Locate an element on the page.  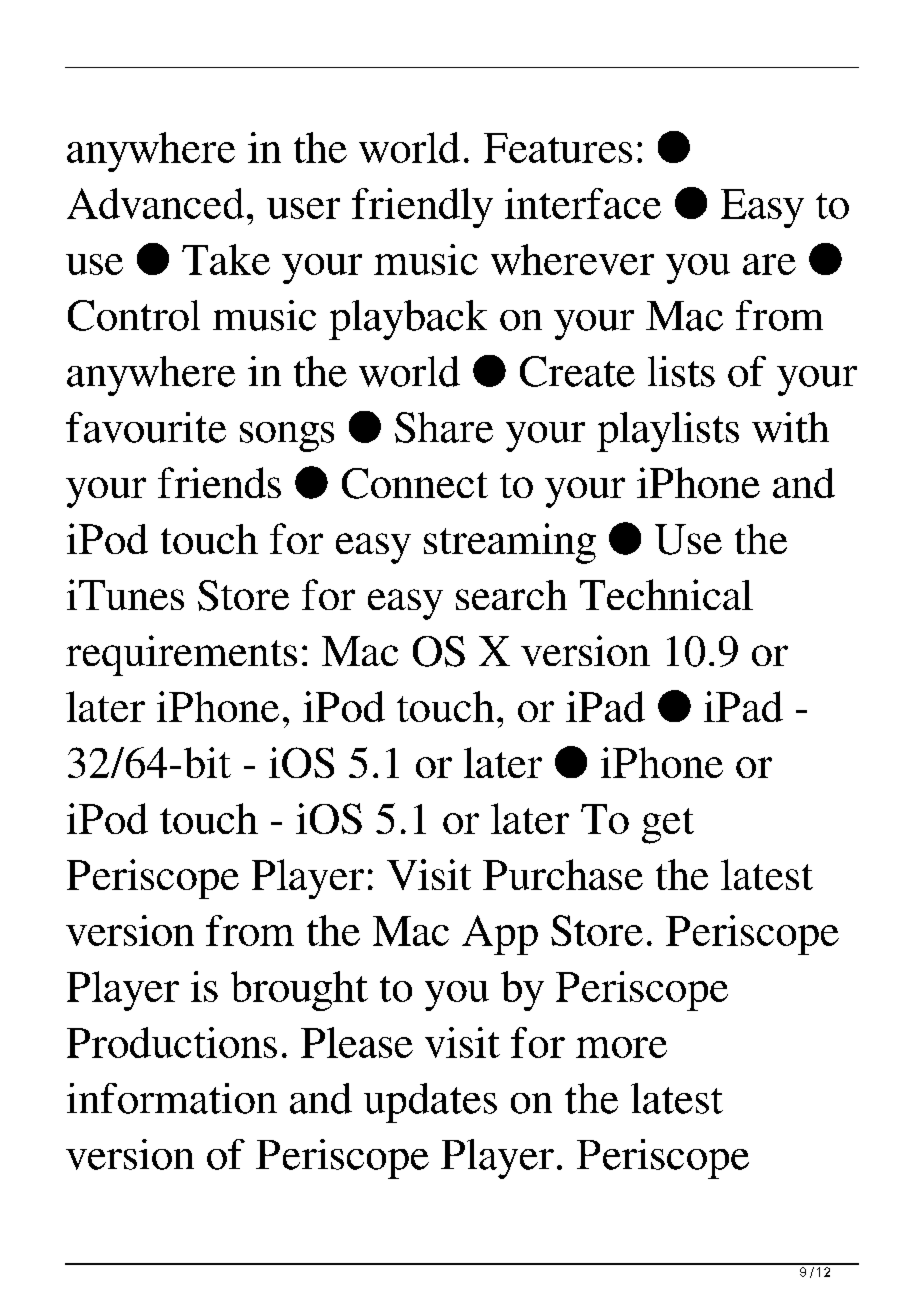
interface is located at coordinates (583, 203).
